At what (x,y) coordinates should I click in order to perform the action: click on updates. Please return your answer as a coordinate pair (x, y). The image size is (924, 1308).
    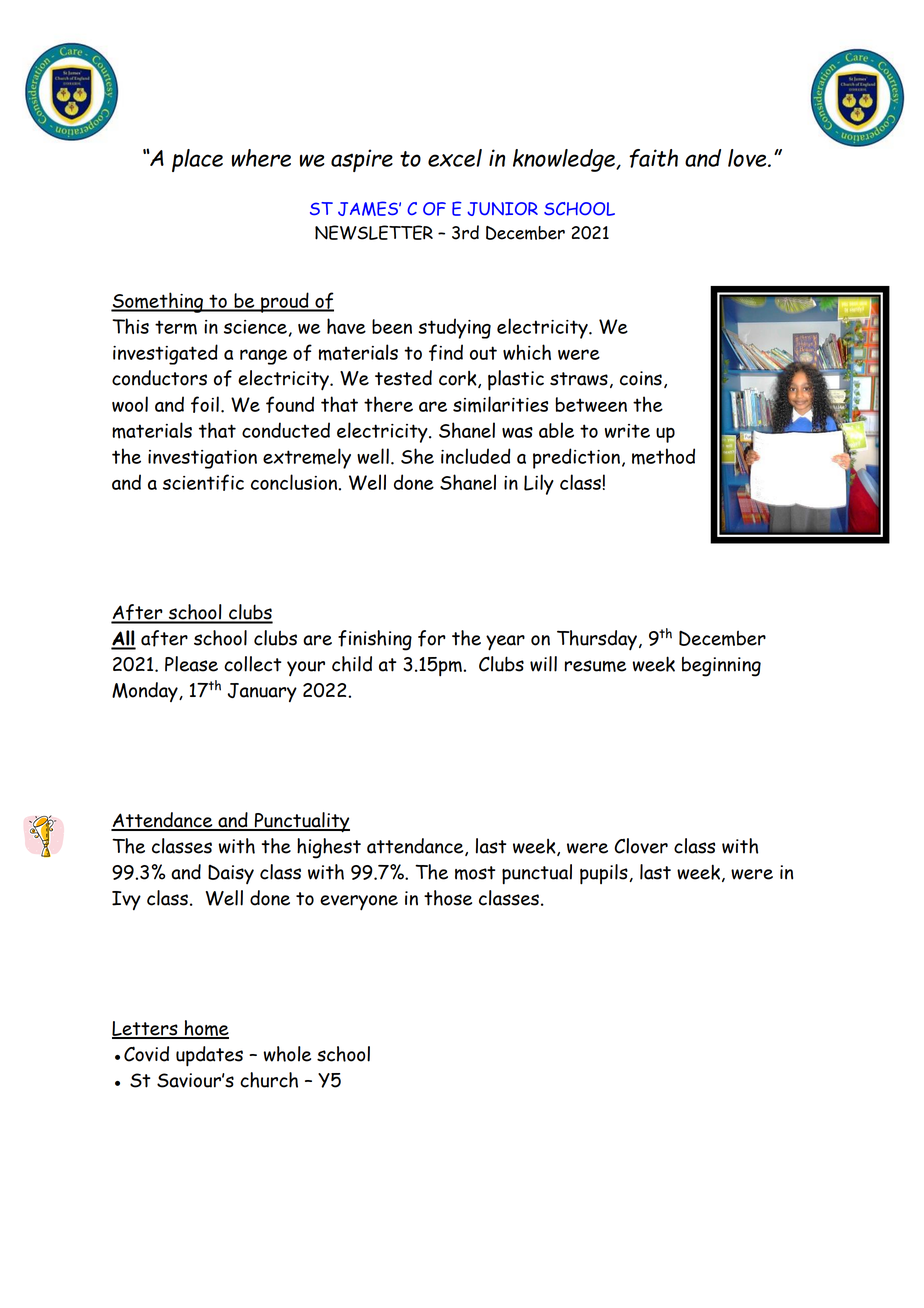
    Looking at the image, I should click on (209, 1056).
